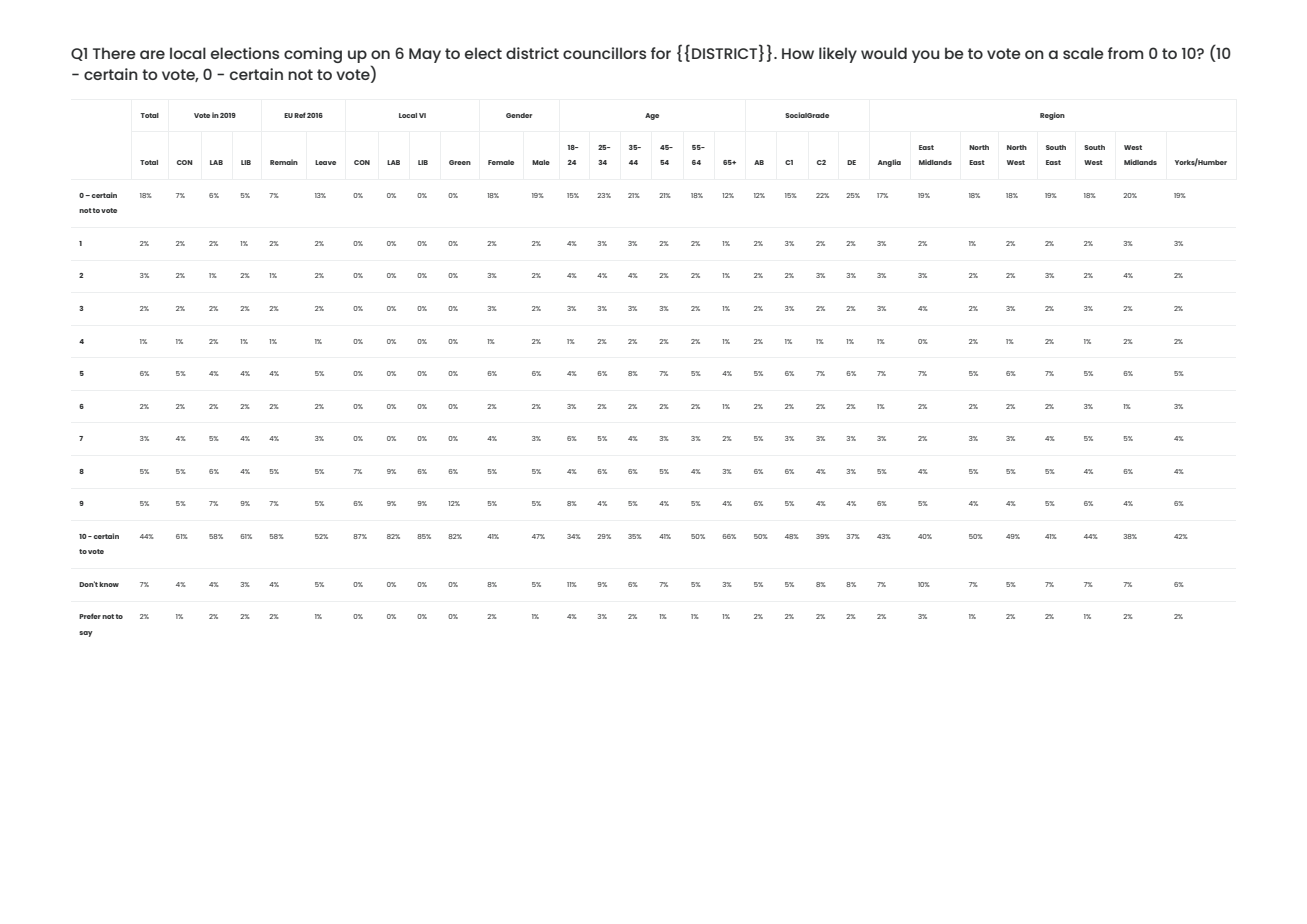 This screenshot has height=924, width=1307. Describe the element at coordinates (86, 634) in the screenshot. I see `say` at that location.
